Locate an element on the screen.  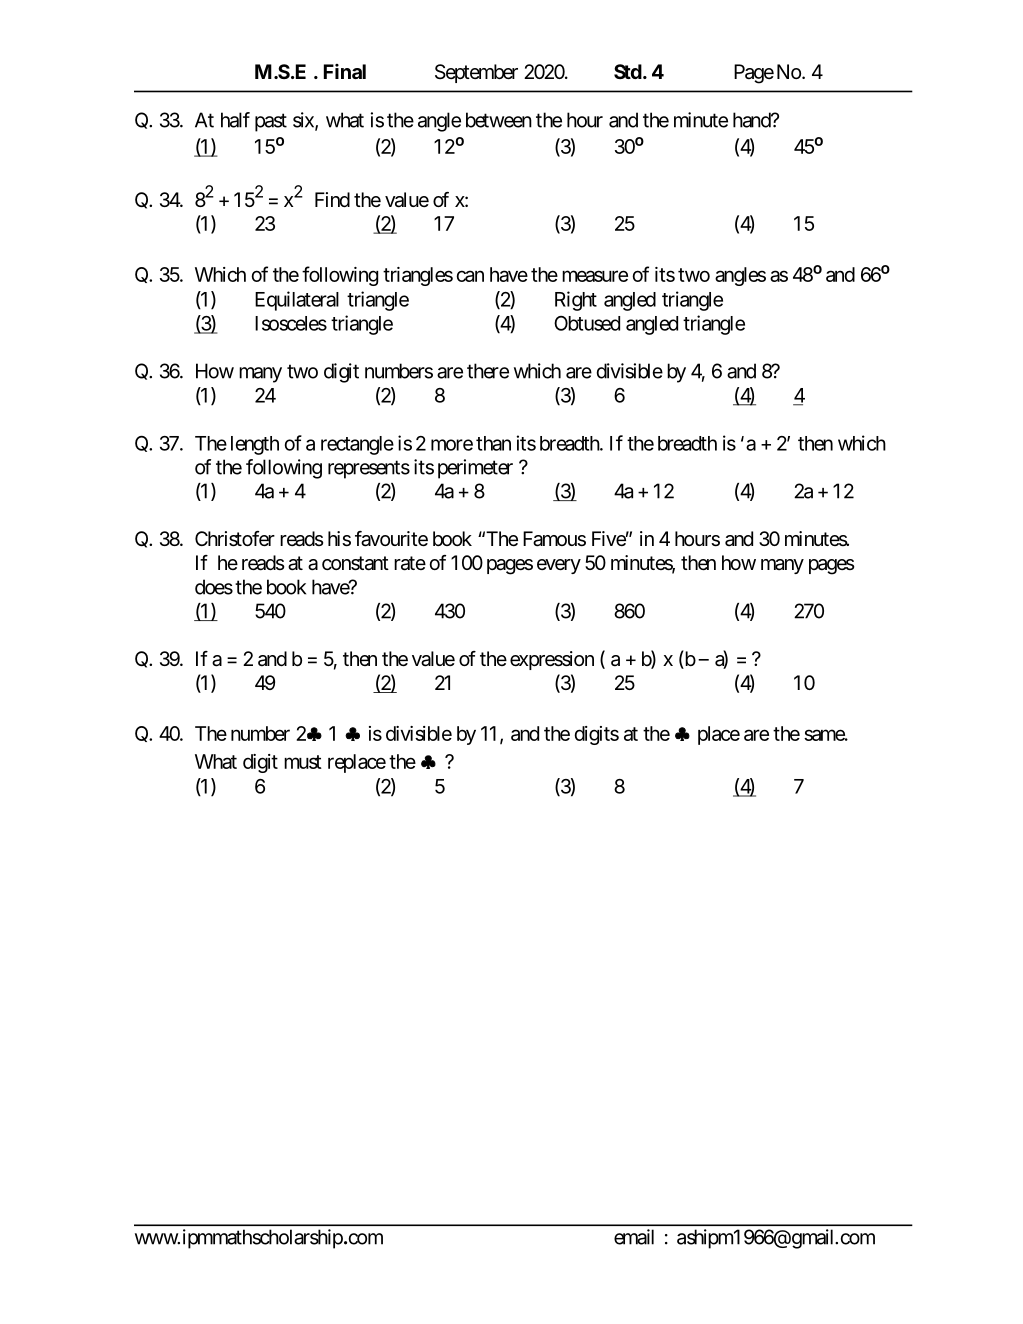
constant is located at coordinates (355, 563).
